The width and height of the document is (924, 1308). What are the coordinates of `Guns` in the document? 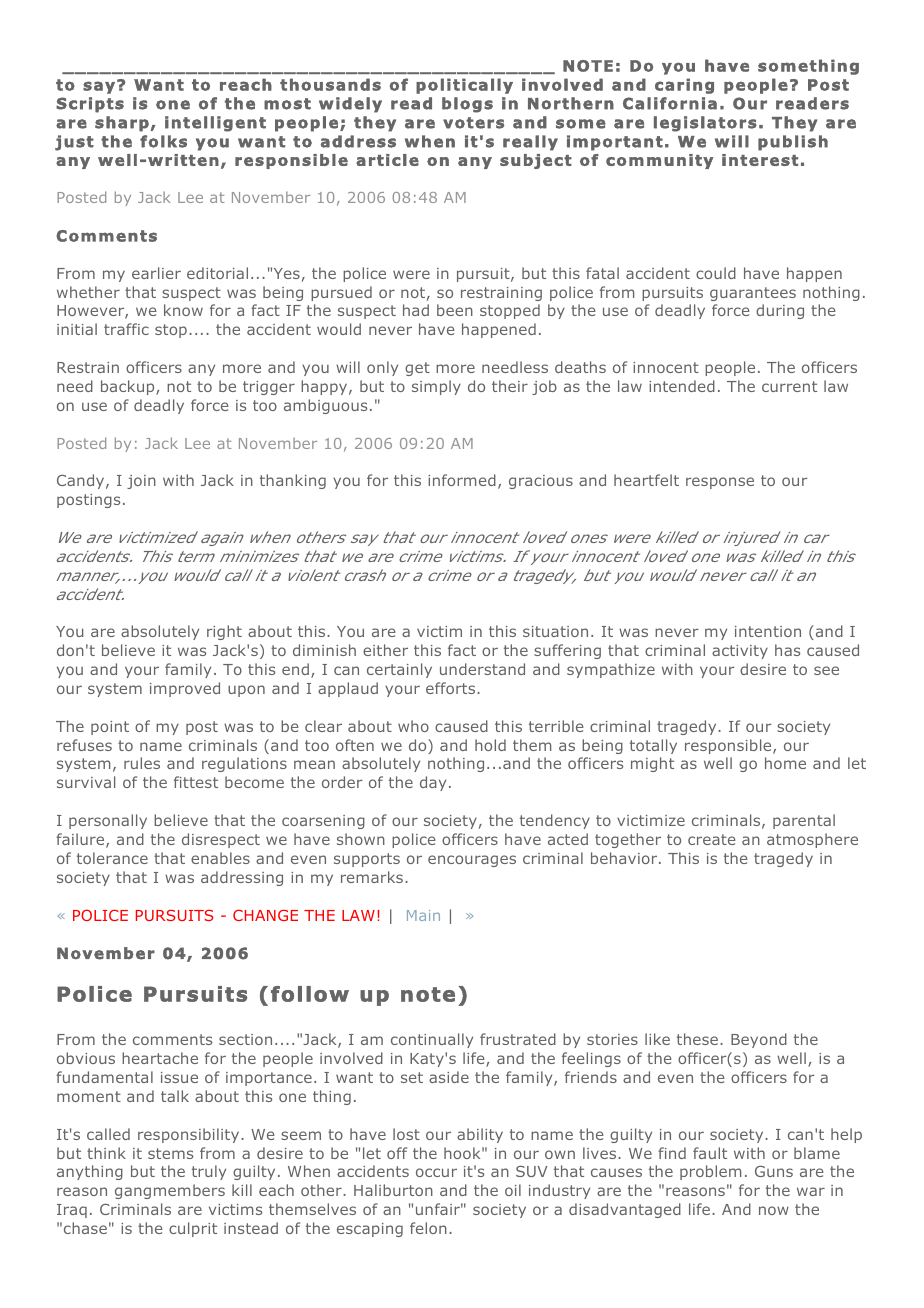 It's located at (774, 1171).
